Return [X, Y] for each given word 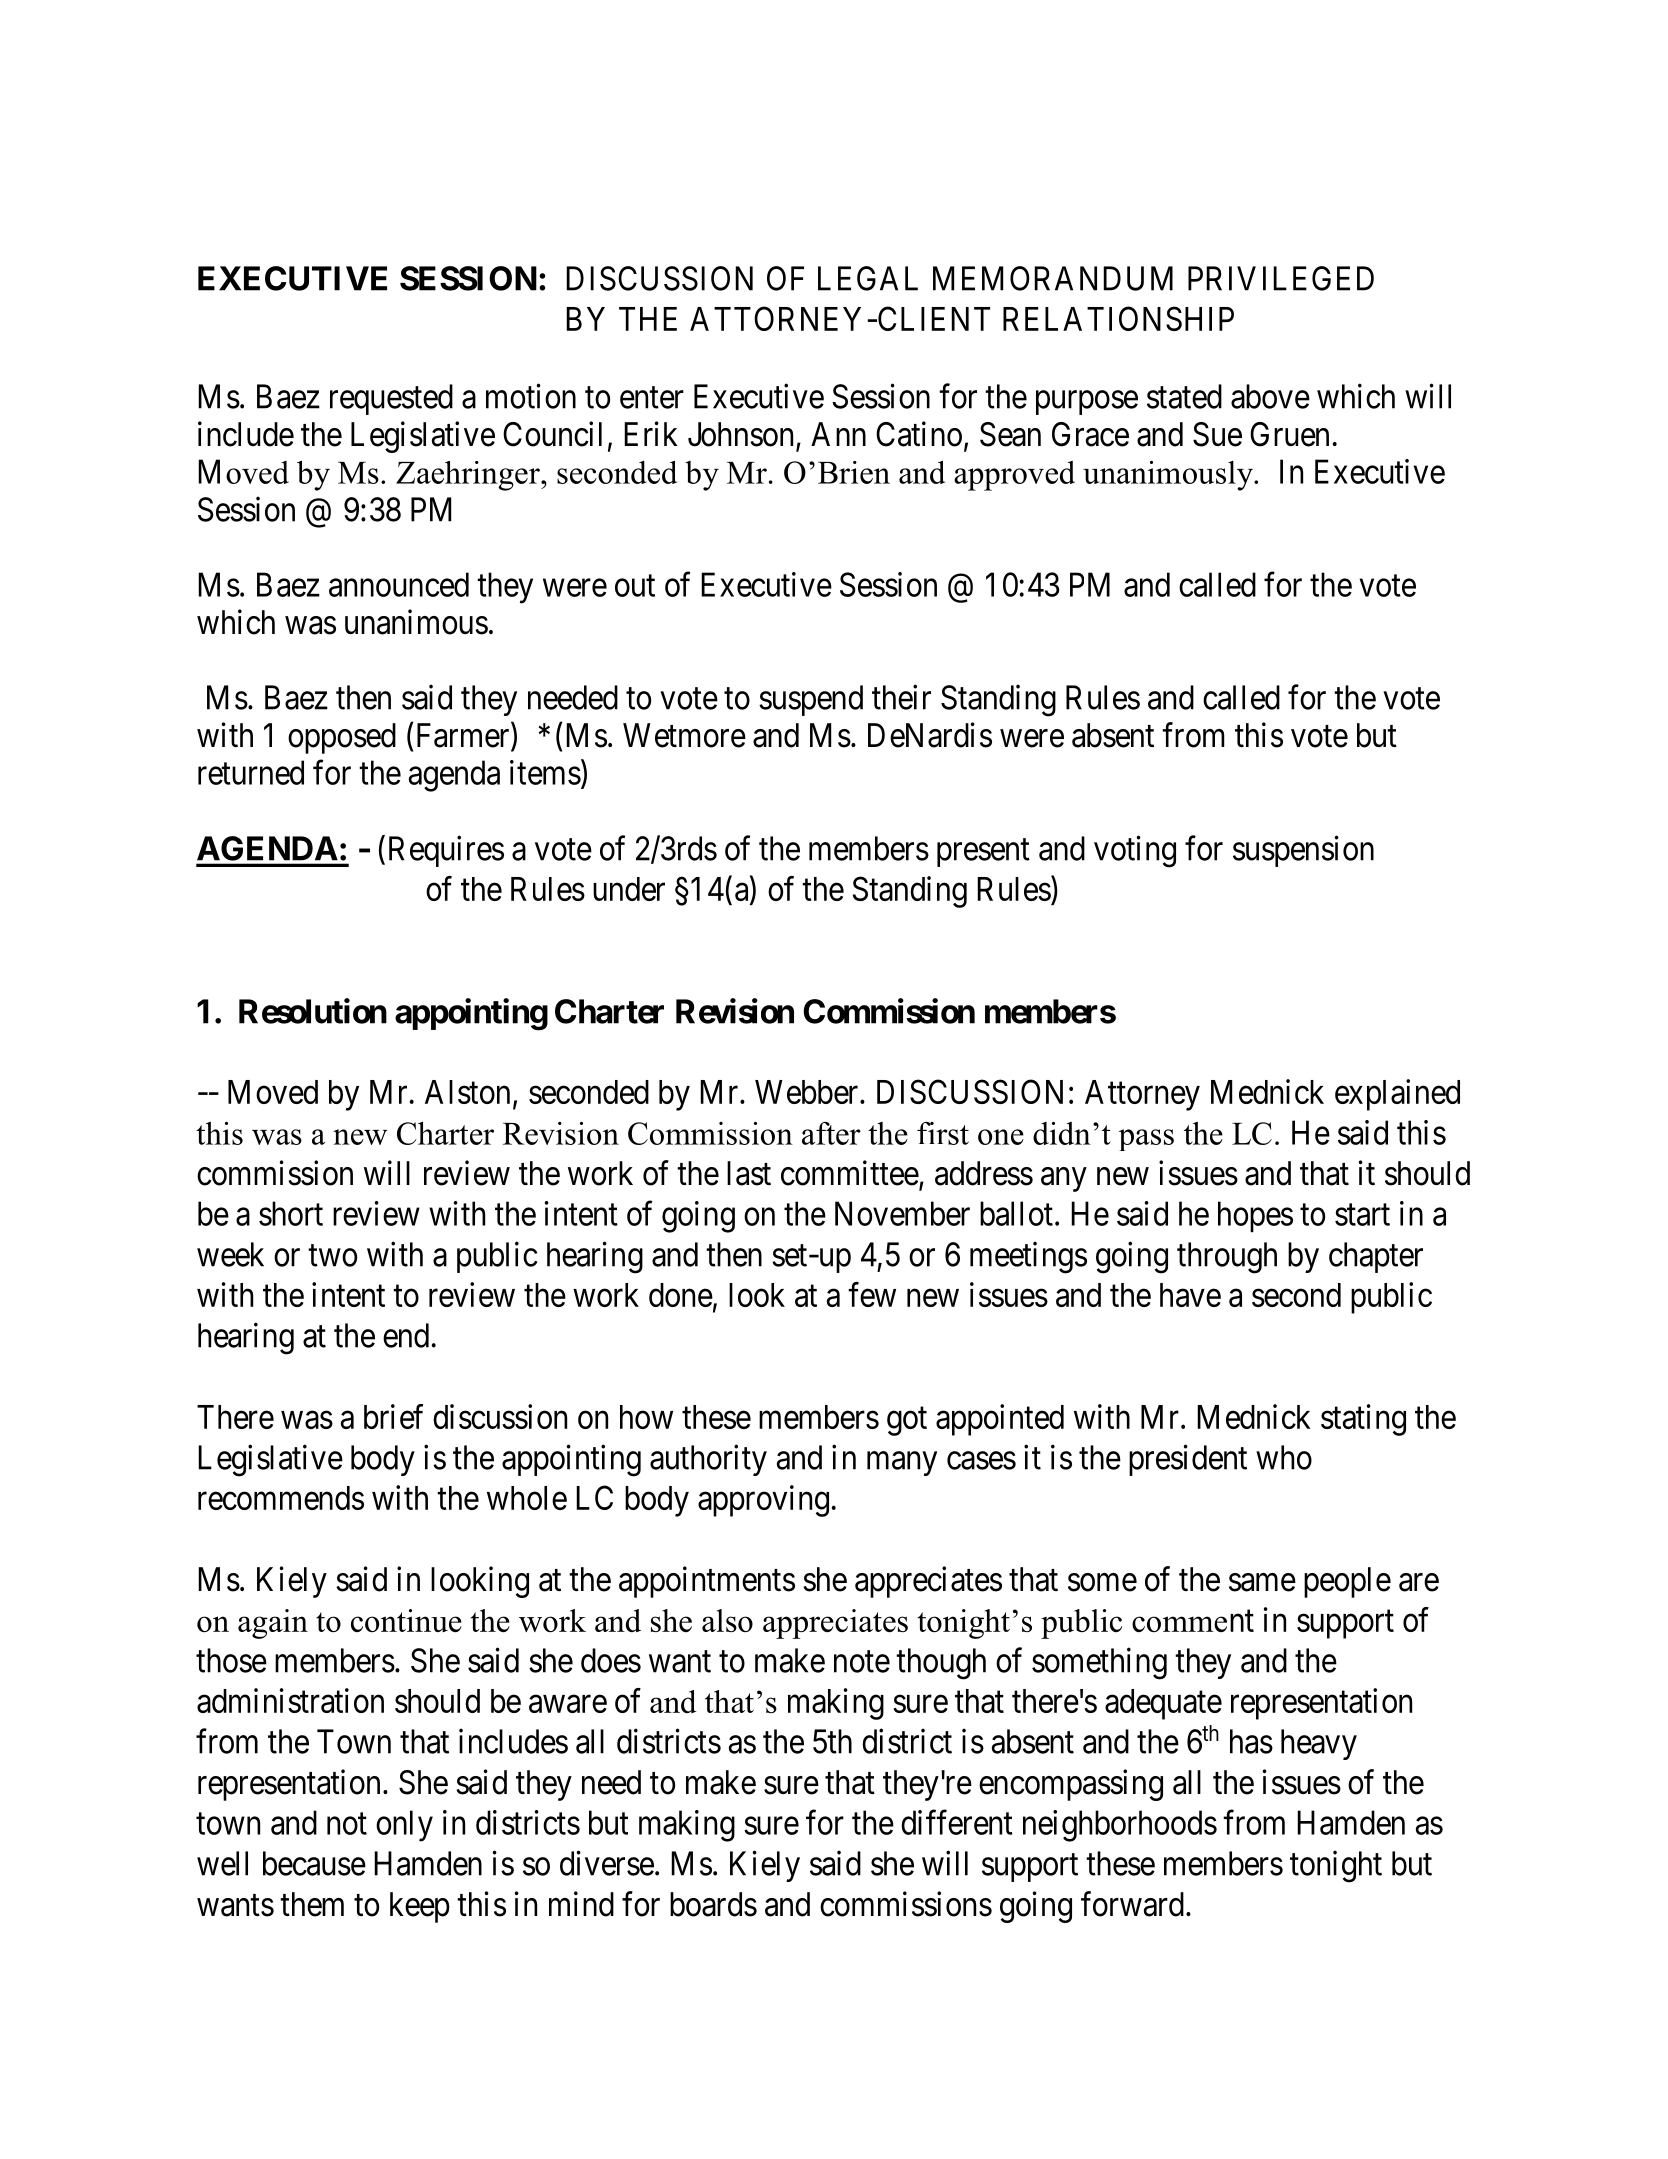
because [314, 1863]
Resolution [313, 1011]
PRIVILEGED [1281, 278]
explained [1397, 1095]
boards [713, 1904]
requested [391, 399]
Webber [808, 1092]
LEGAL [868, 278]
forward [1132, 1904]
